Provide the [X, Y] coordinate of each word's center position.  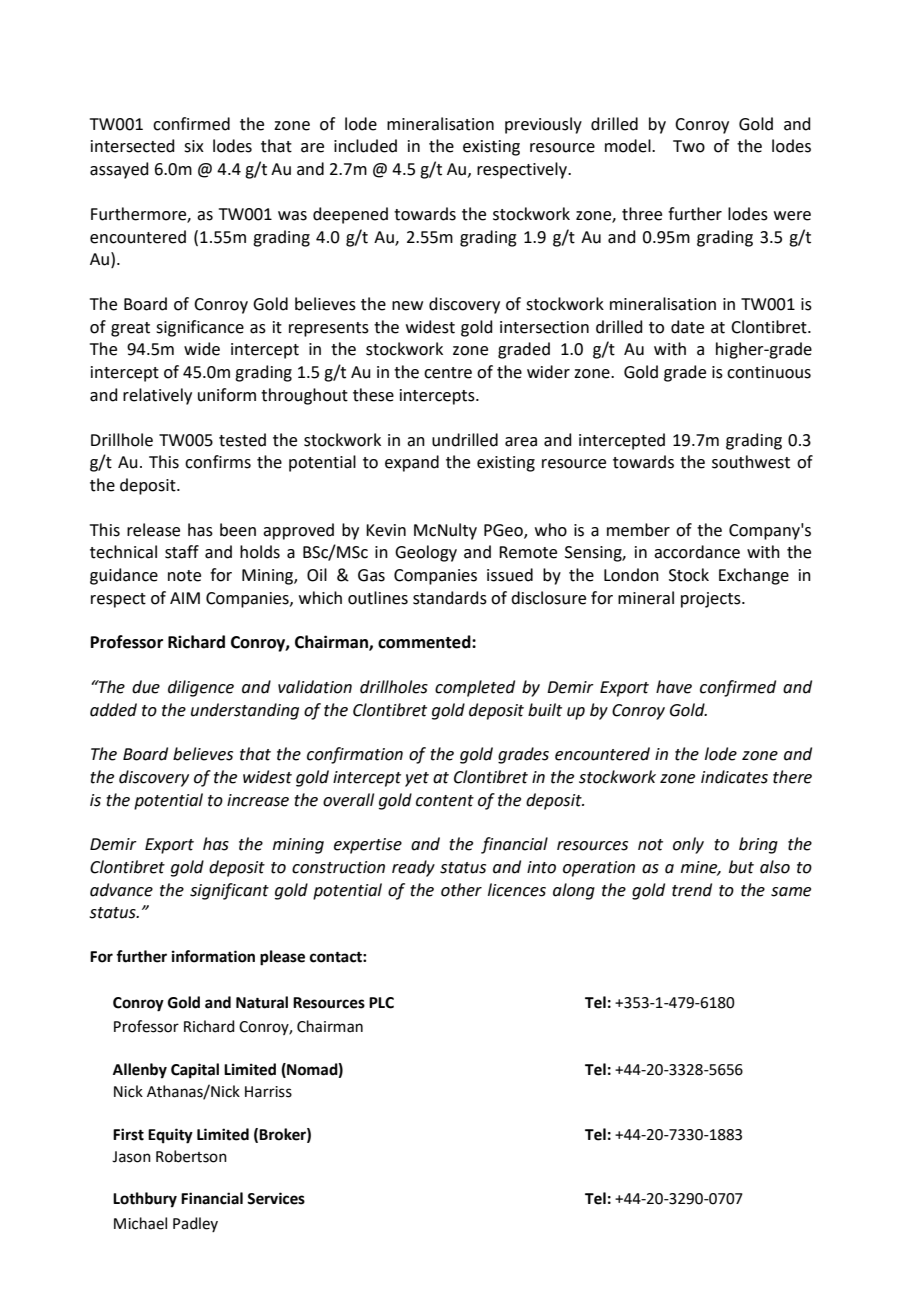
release [153, 530]
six [194, 146]
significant [229, 891]
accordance [697, 552]
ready [413, 868]
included [365, 146]
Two [689, 146]
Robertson [191, 1156]
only [688, 845]
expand [412, 463]
